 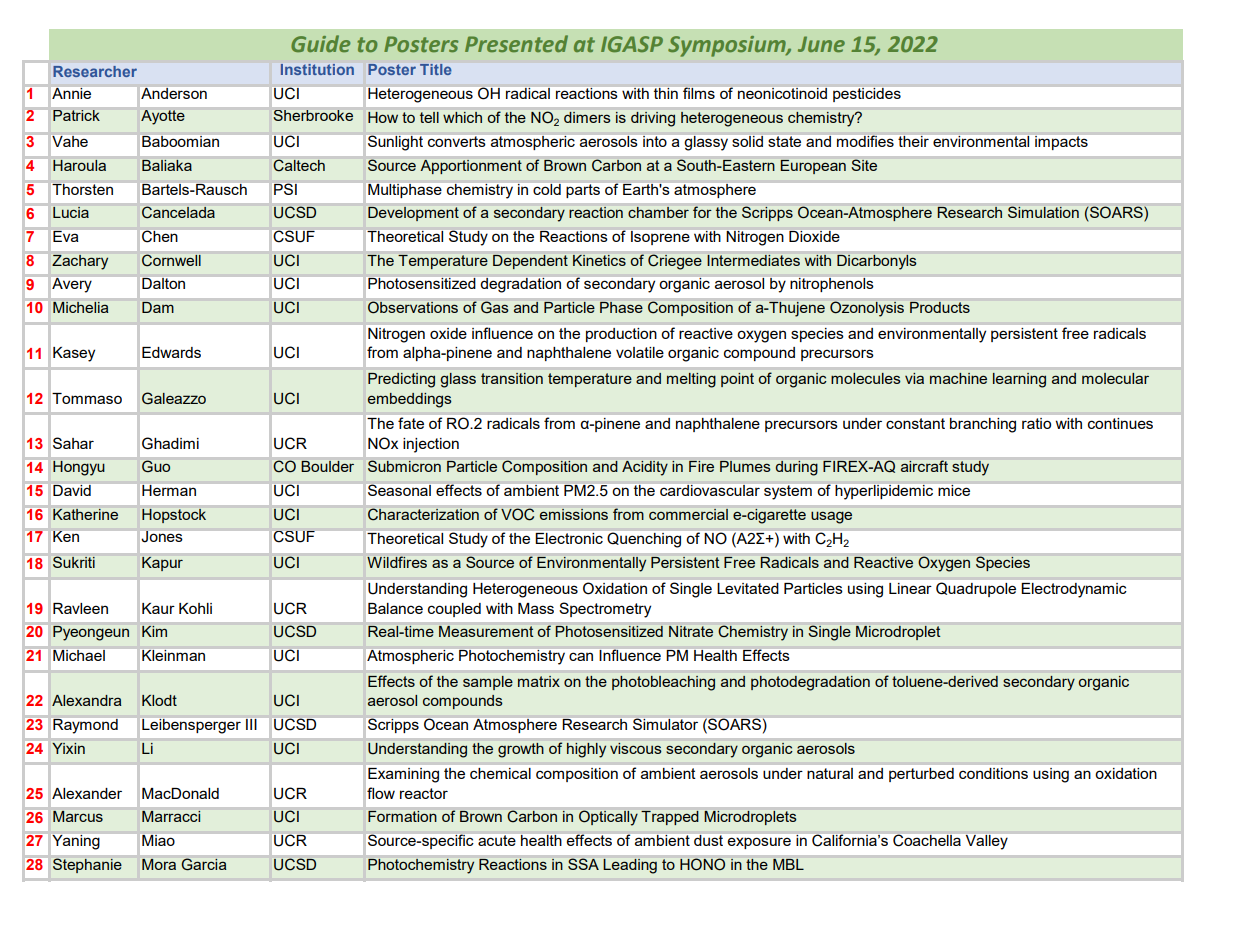 I want to click on Products, so click(x=940, y=307).
